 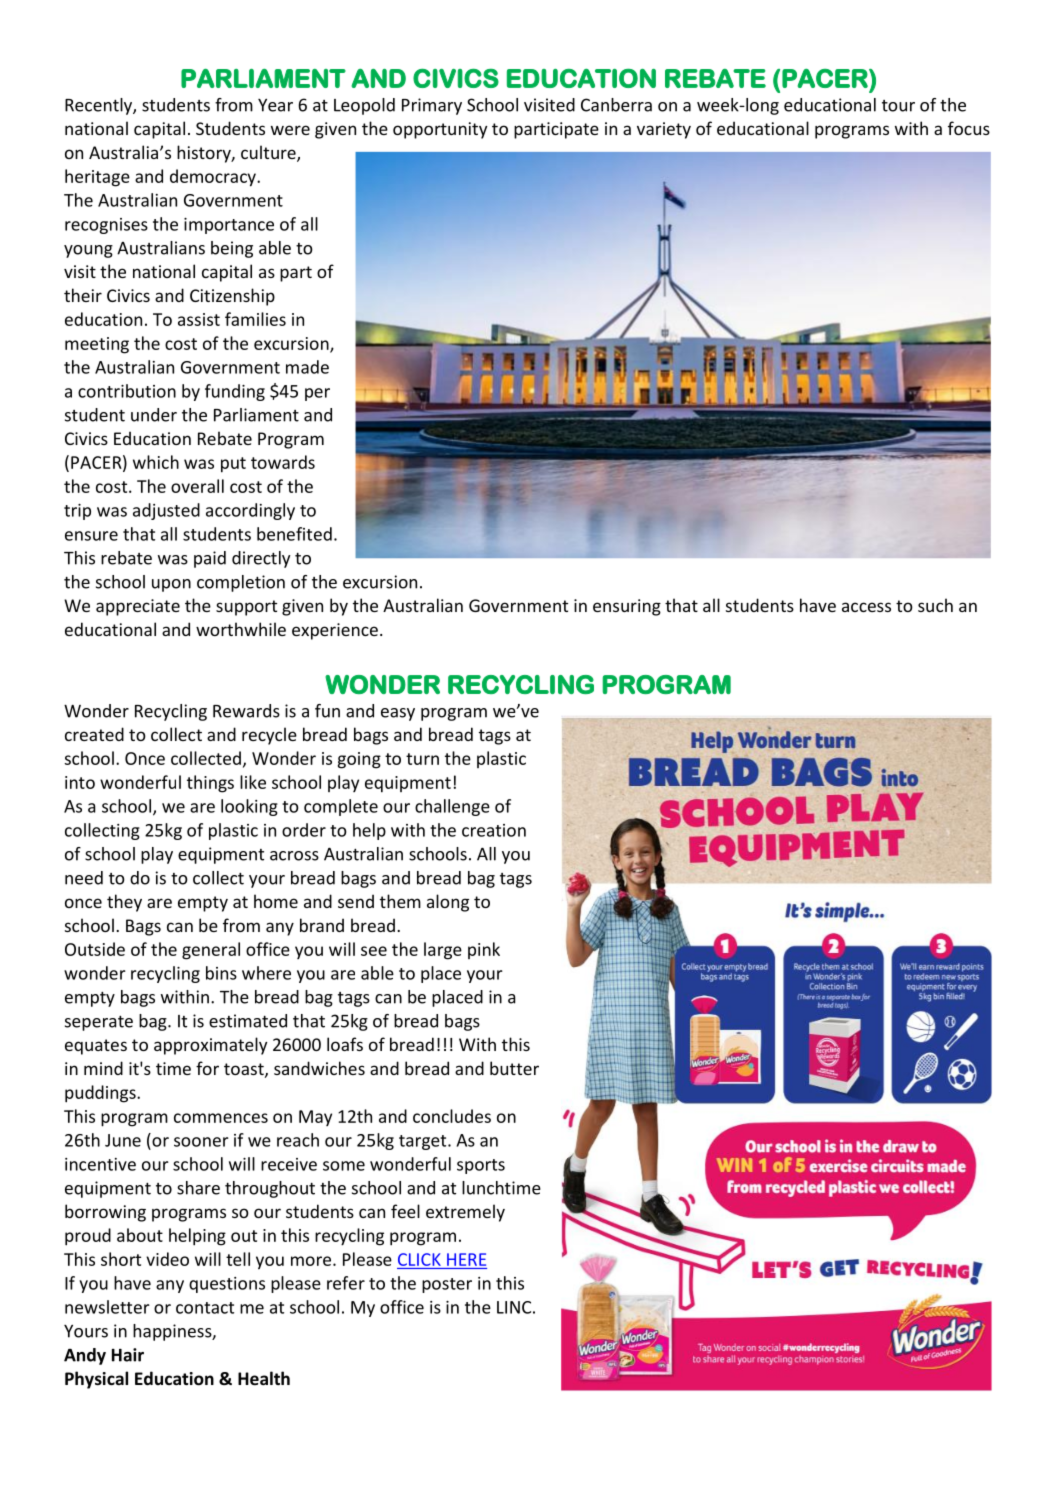 What do you see at coordinates (211, 951) in the screenshot?
I see `general` at bounding box center [211, 951].
